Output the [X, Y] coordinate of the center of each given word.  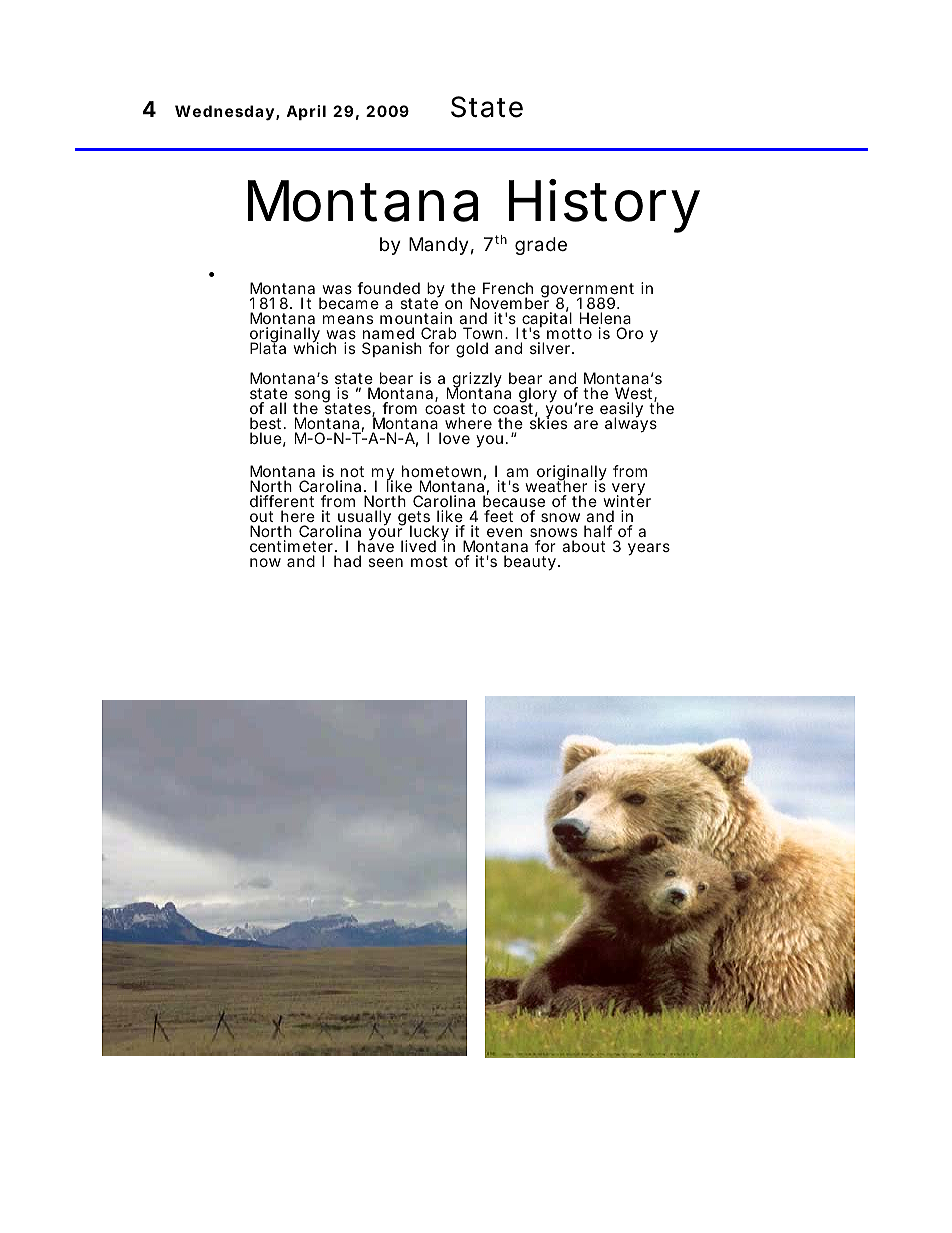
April [306, 112]
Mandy [439, 246]
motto [569, 333]
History [604, 206]
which [314, 347]
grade [541, 246]
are [586, 424]
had [347, 561]
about [583, 546]
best [267, 423]
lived [418, 546]
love [454, 438]
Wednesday [224, 113]
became [349, 303]
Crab [439, 333]
